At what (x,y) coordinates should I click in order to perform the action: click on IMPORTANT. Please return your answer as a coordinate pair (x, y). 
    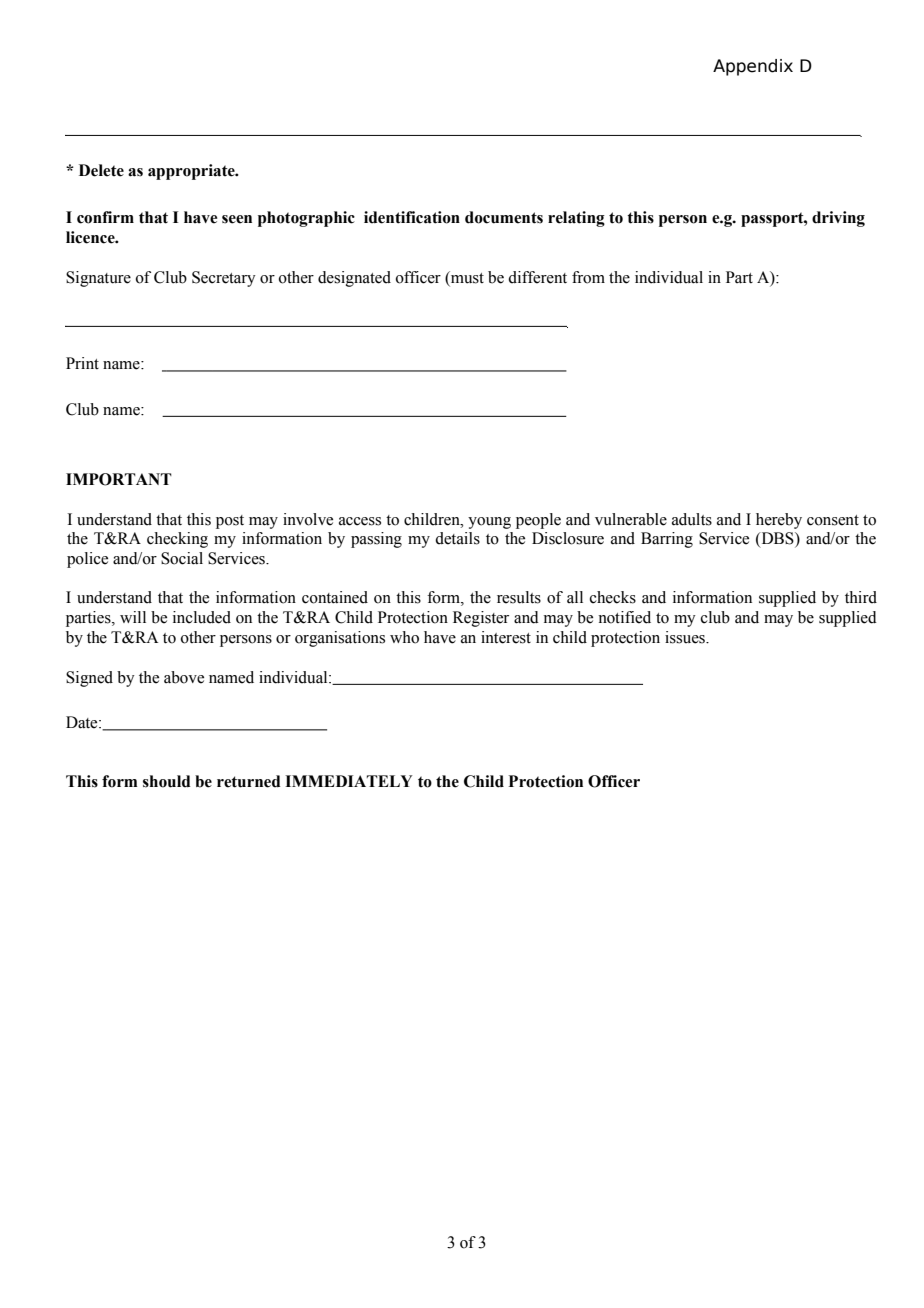
    Looking at the image, I should click on (119, 479).
